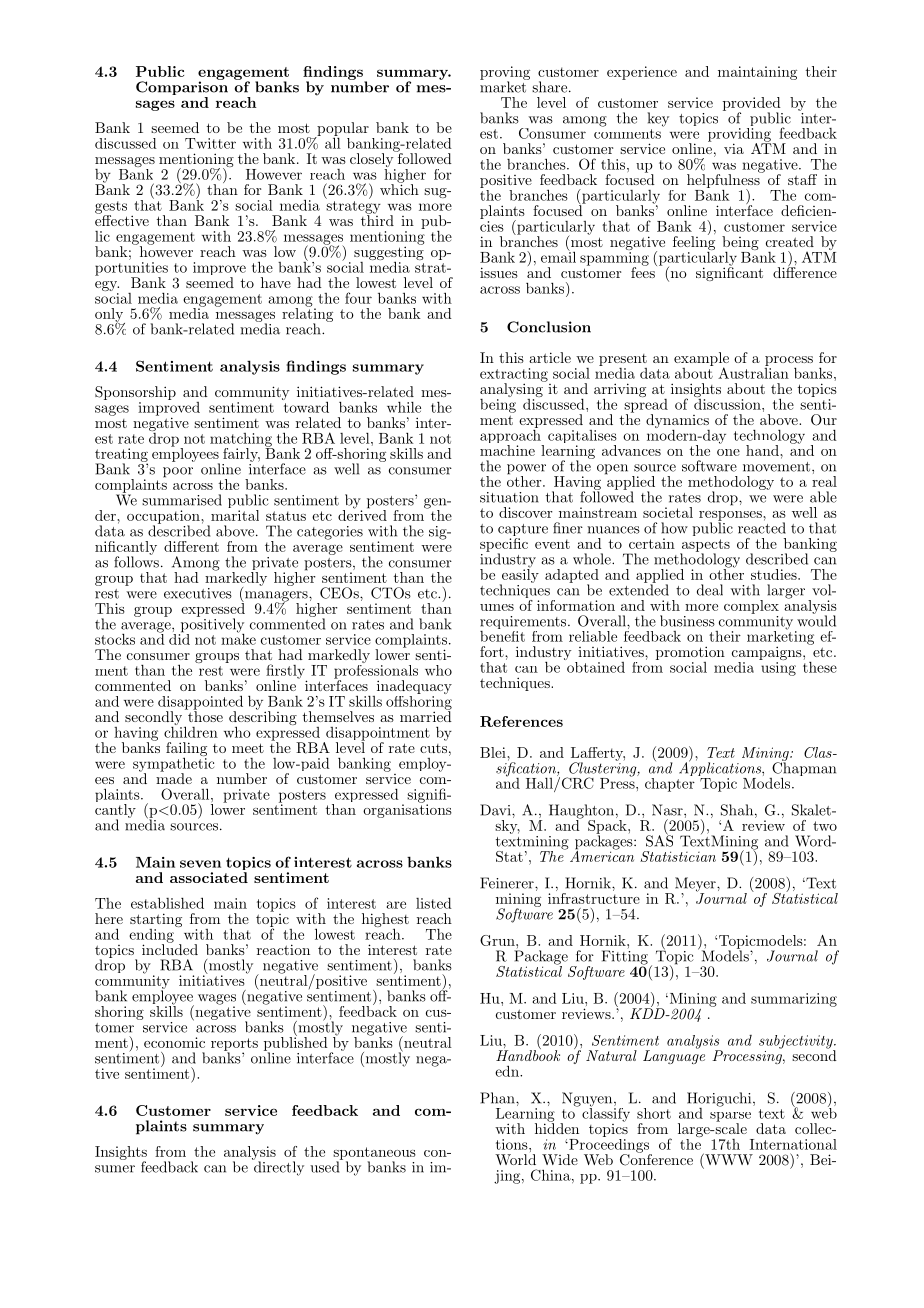  Describe the element at coordinates (278, 1167) in the document. I see `directly` at that location.
